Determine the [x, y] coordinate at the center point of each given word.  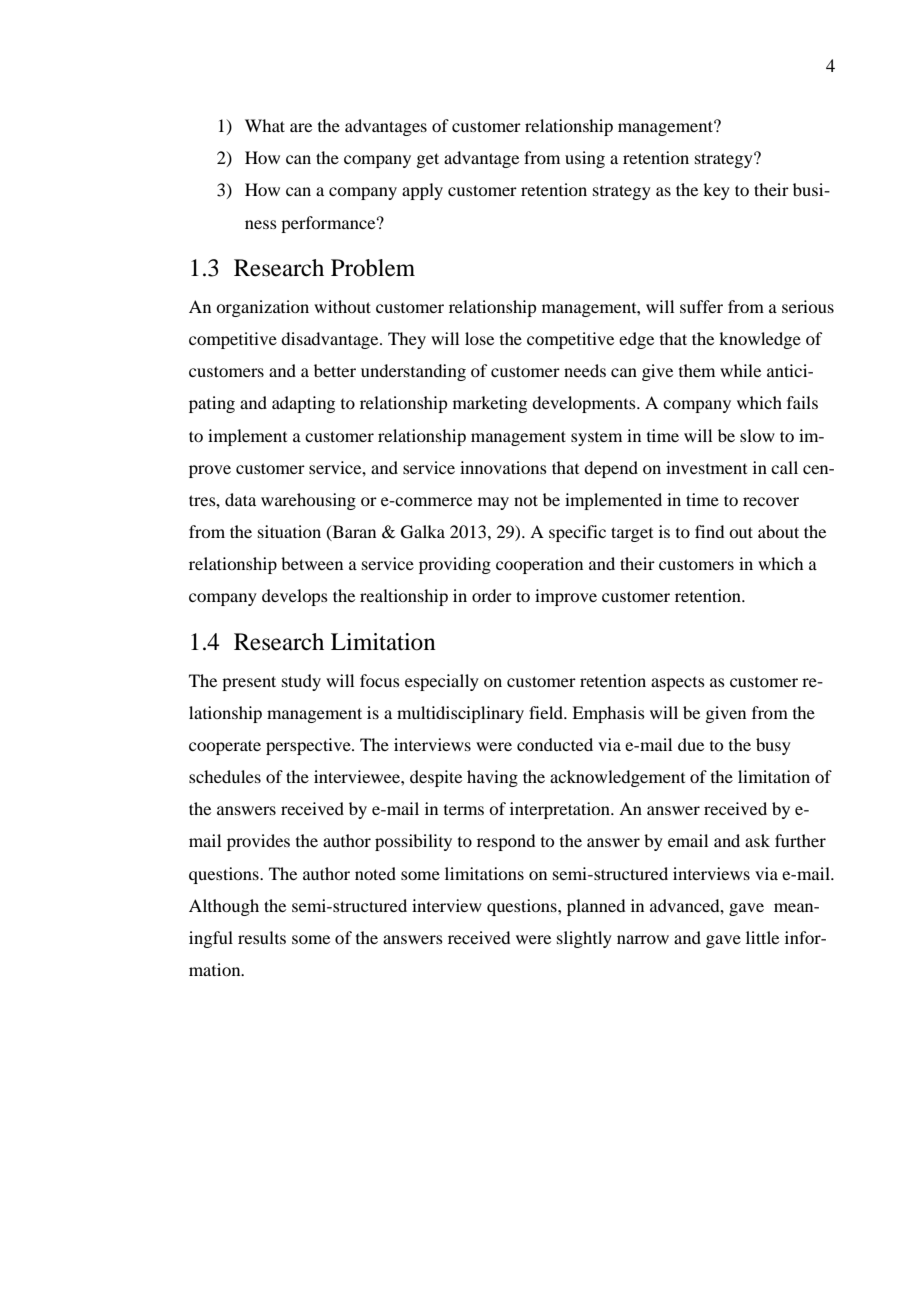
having [492, 778]
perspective [309, 746]
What [265, 125]
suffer [701, 306]
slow [757, 435]
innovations [503, 467]
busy [773, 746]
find [709, 531]
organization [262, 308]
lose [479, 338]
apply [422, 191]
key [716, 191]
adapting [303, 404]
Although [224, 907]
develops [295, 597]
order [492, 595]
